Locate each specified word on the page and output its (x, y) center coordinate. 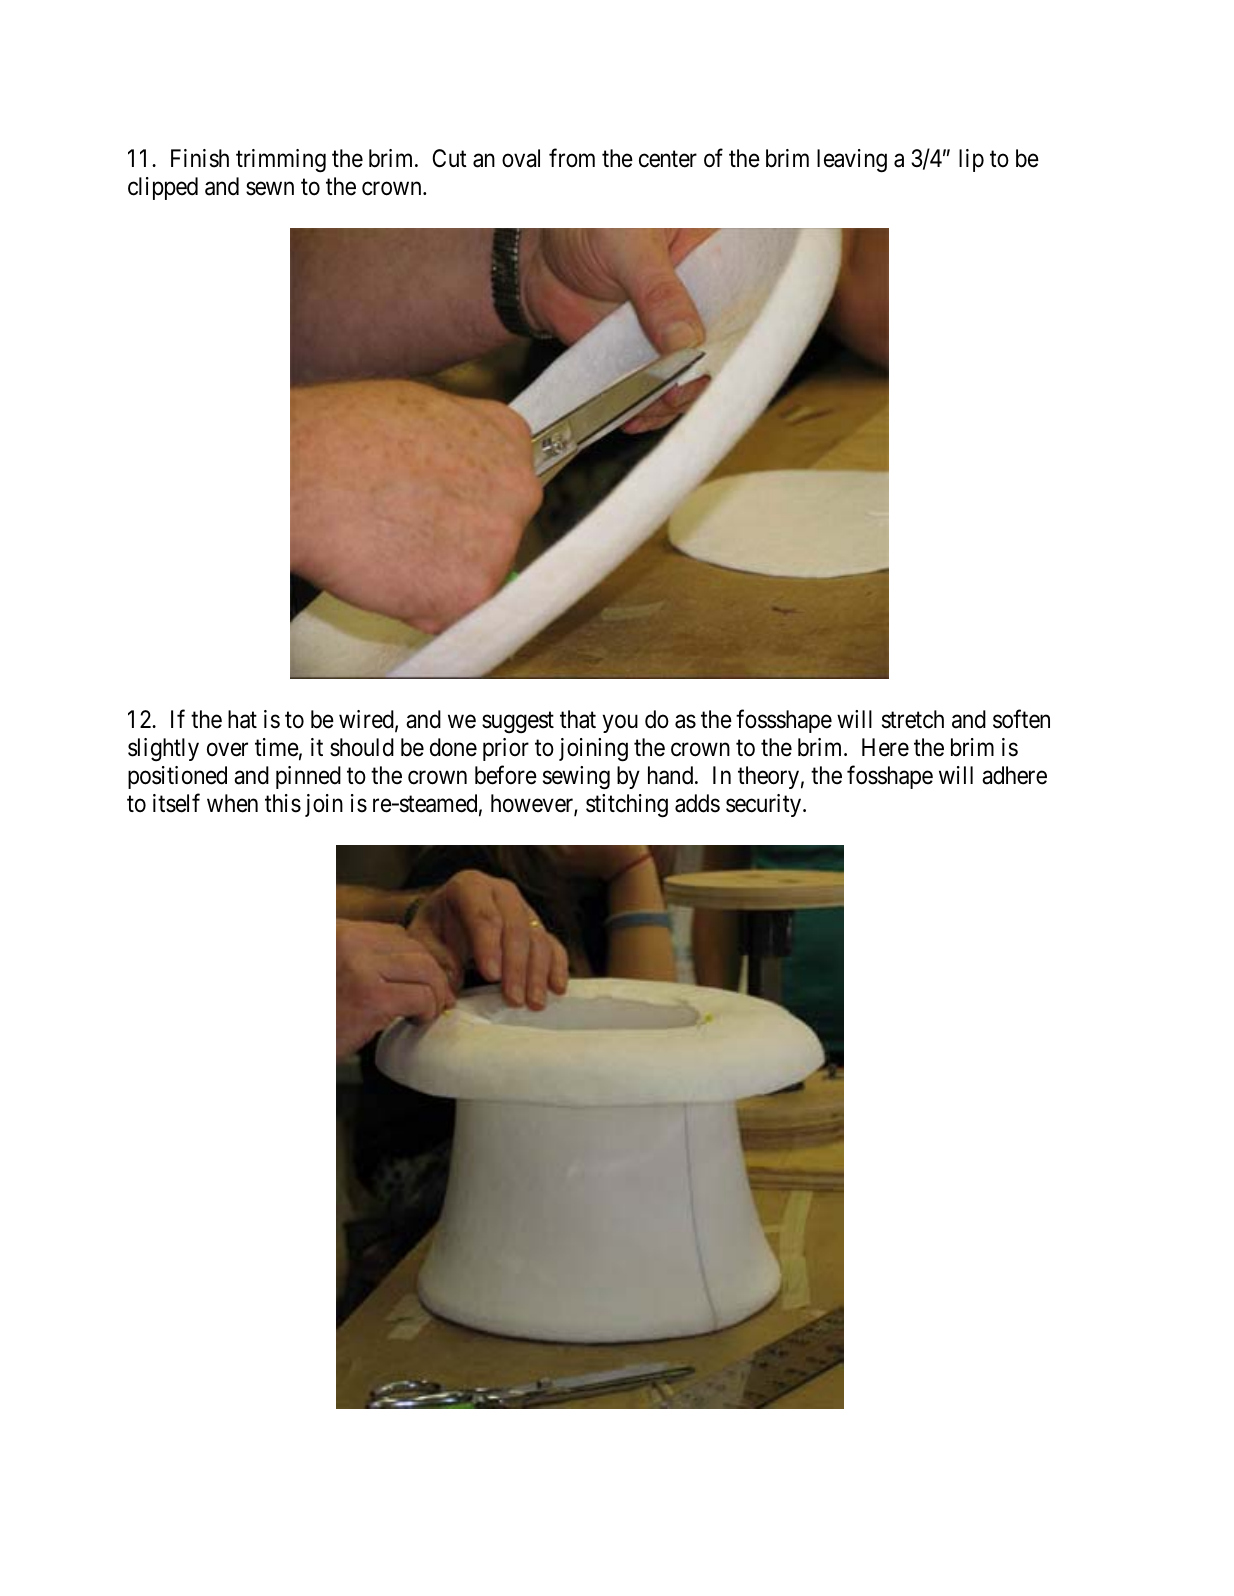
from (572, 157)
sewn (270, 189)
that (578, 719)
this (283, 803)
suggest (518, 722)
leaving (852, 161)
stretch (913, 719)
